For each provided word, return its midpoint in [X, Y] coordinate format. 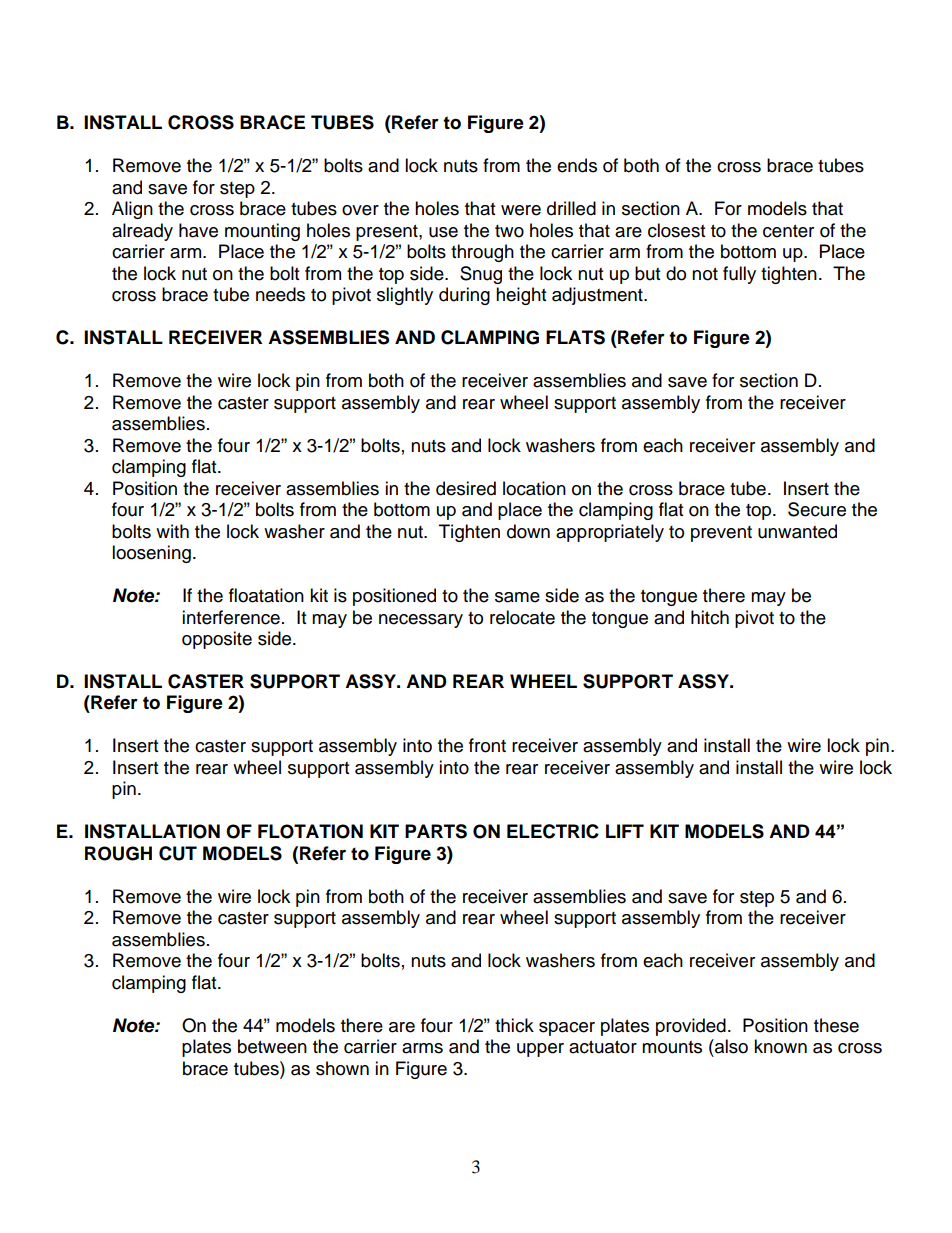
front [487, 745]
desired [466, 488]
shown [342, 1068]
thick [514, 1025]
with [172, 531]
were [521, 210]
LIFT [625, 831]
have [198, 230]
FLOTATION [310, 831]
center [788, 231]
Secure [817, 509]
